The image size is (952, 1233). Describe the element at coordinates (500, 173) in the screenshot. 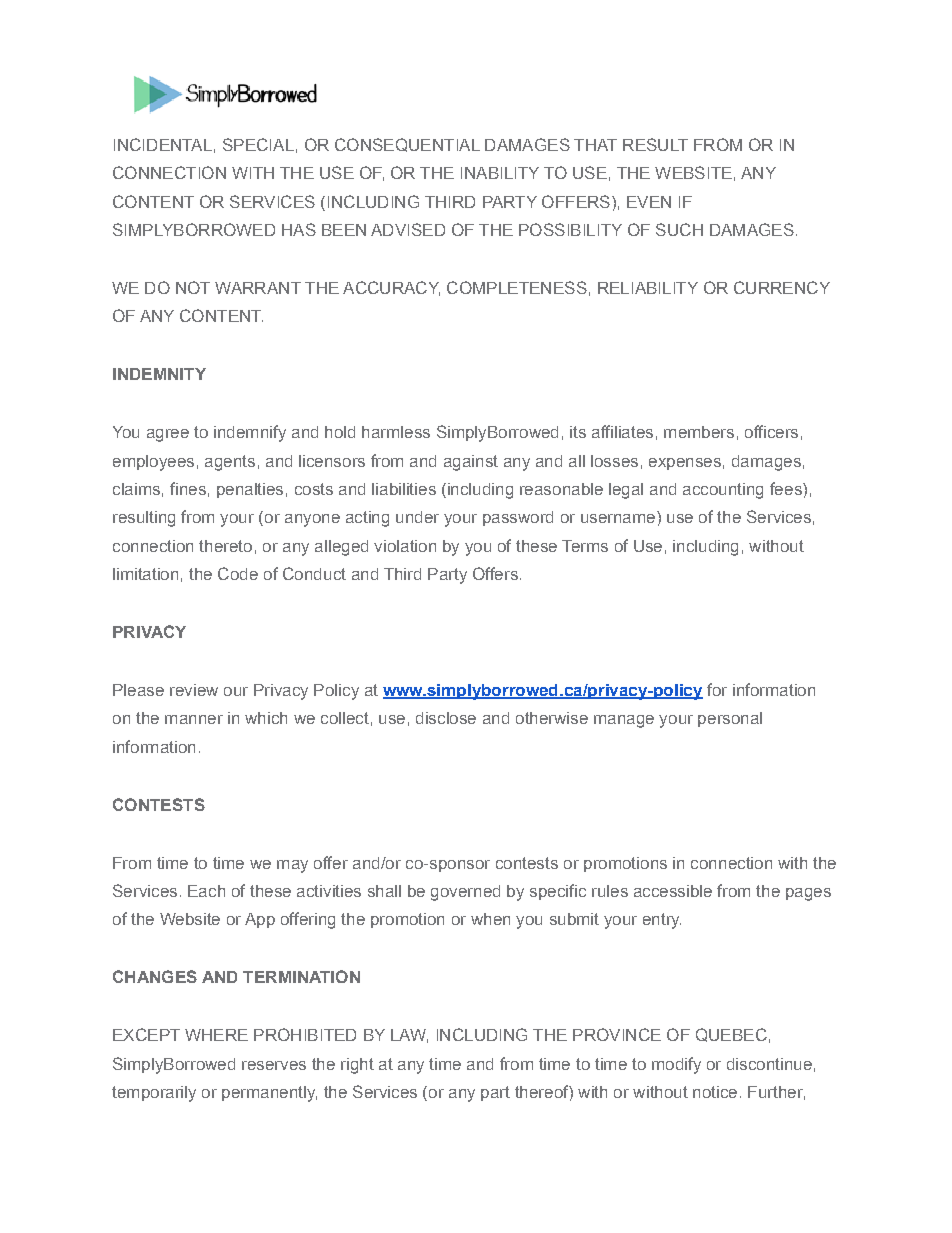

I see `INABILITY` at that location.
